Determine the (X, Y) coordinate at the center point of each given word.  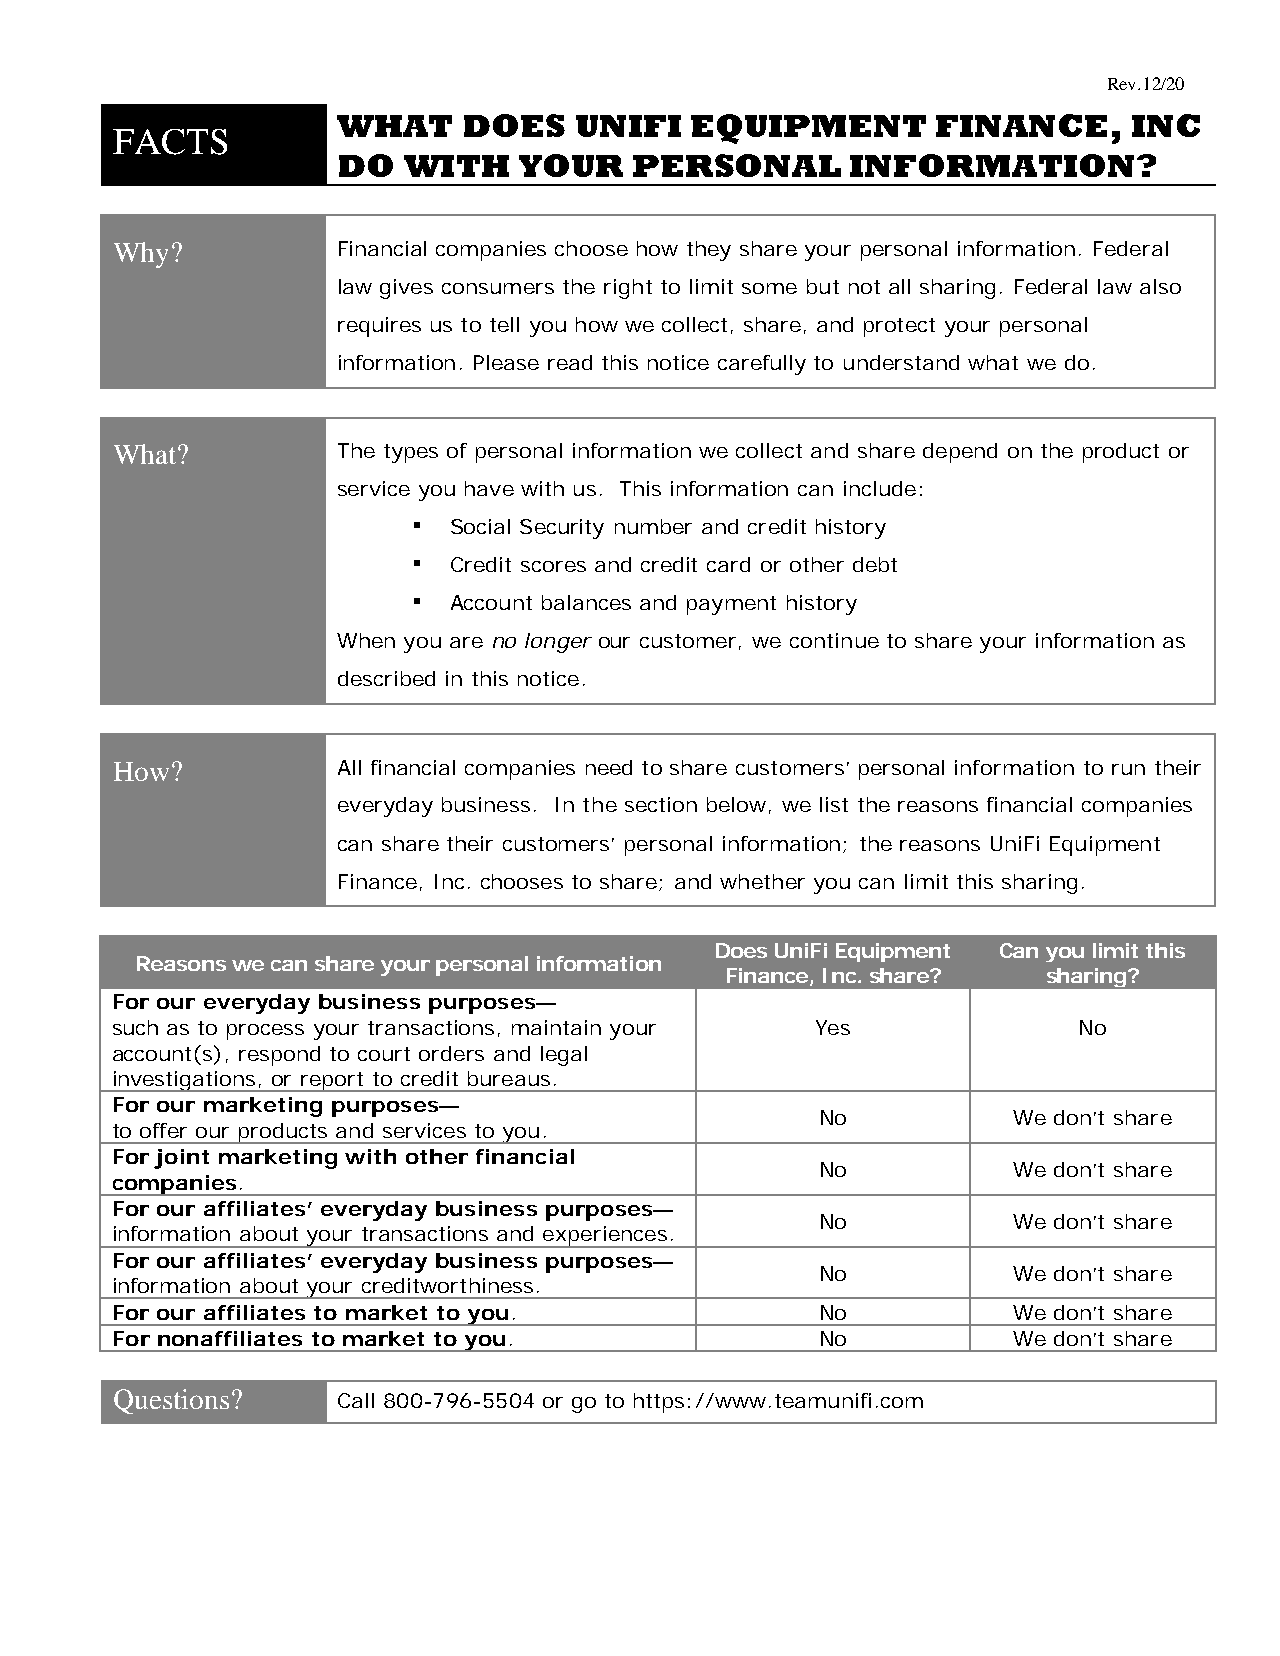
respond (279, 1056)
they (709, 251)
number (653, 526)
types (411, 453)
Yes (833, 1027)
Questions (171, 1401)
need (609, 767)
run (1128, 769)
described (386, 678)
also (1160, 286)
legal (564, 1056)
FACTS (170, 142)
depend (960, 453)
